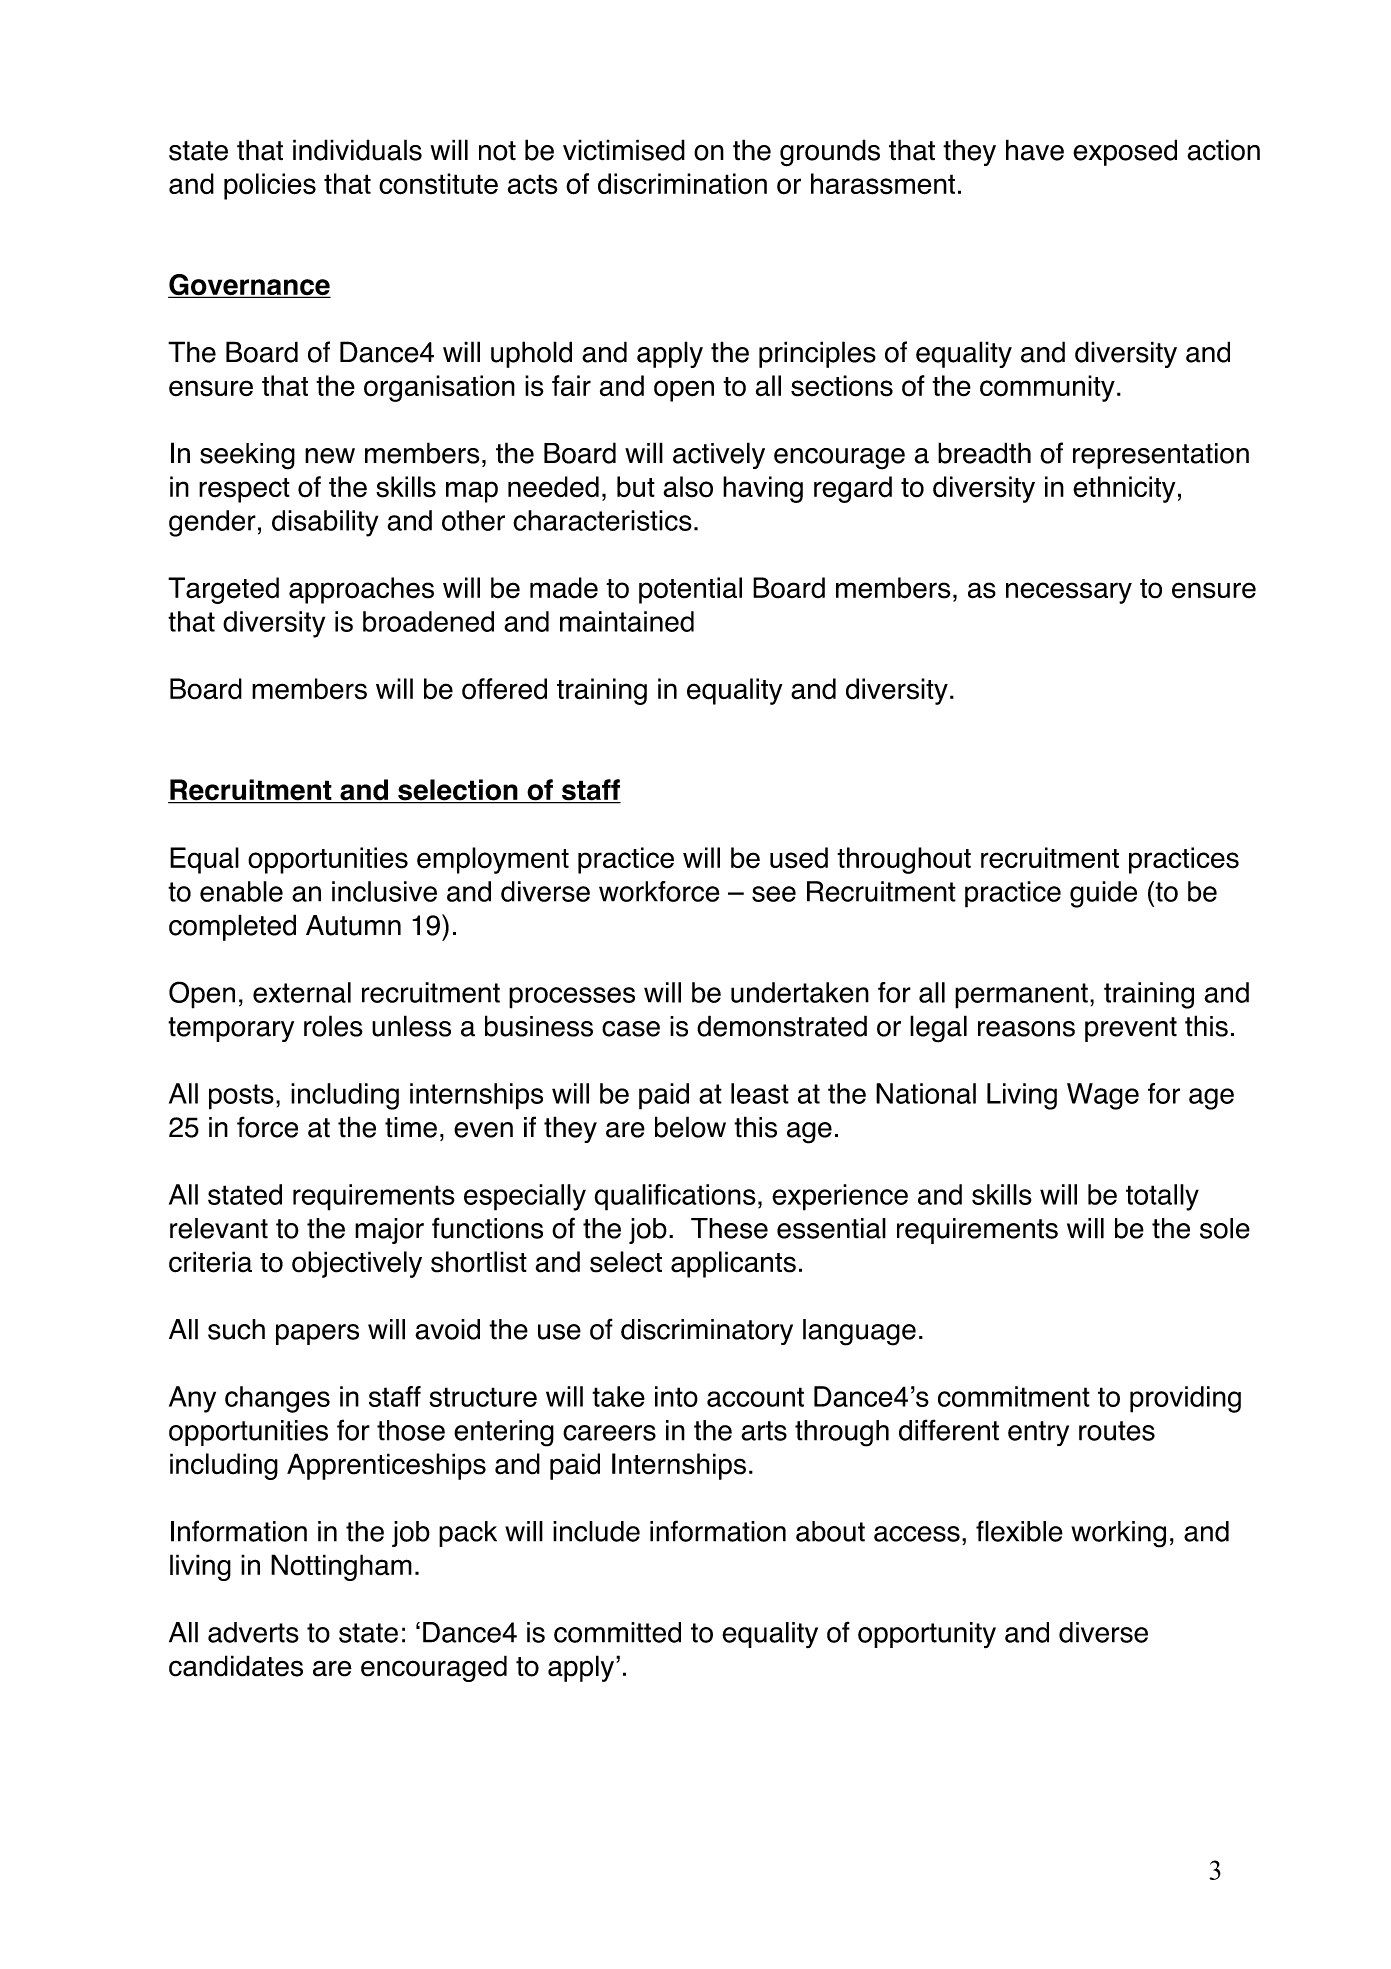  What do you see at coordinates (682, 184) in the screenshot?
I see `discrimination` at bounding box center [682, 184].
